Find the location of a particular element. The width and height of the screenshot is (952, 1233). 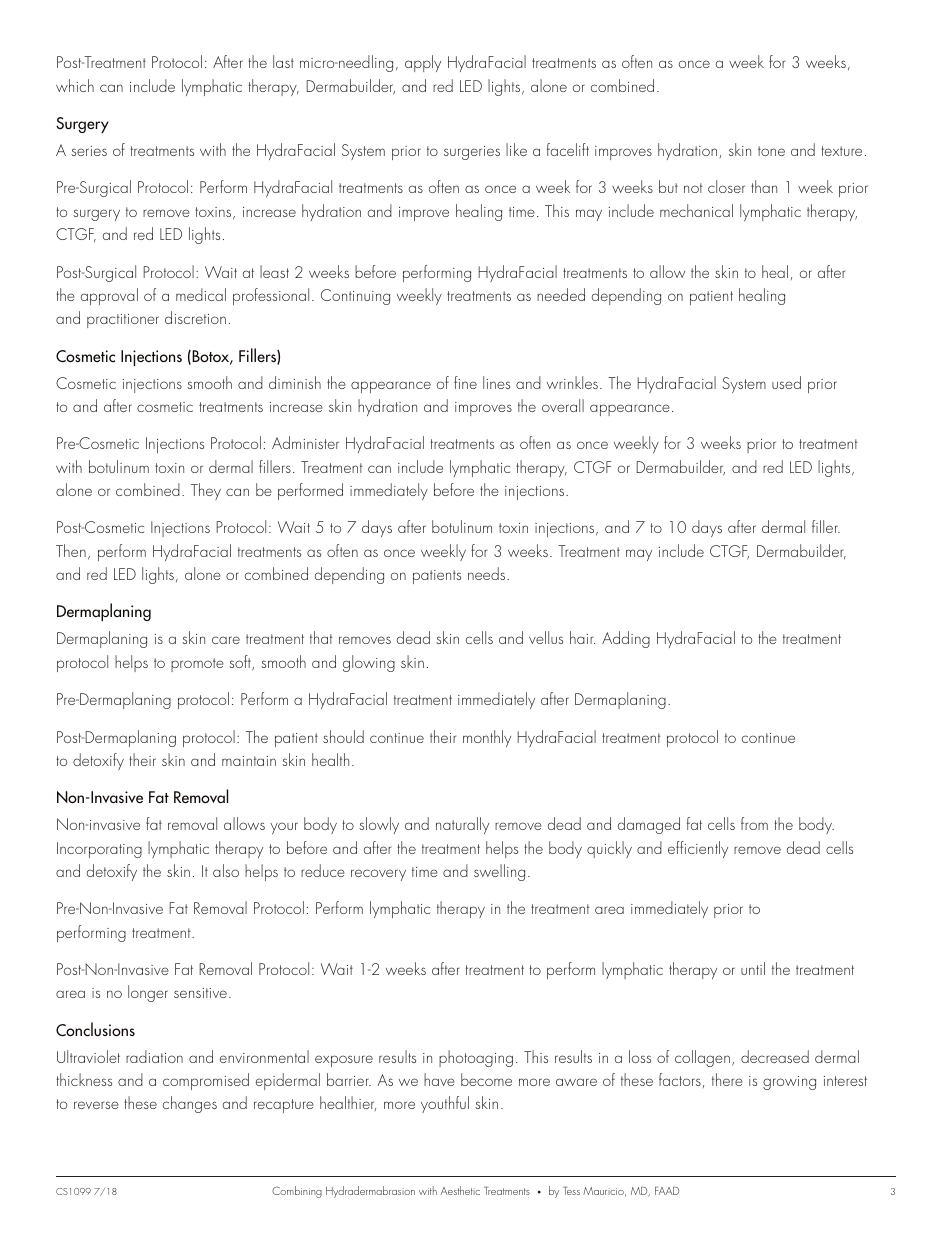

tone is located at coordinates (771, 151).
